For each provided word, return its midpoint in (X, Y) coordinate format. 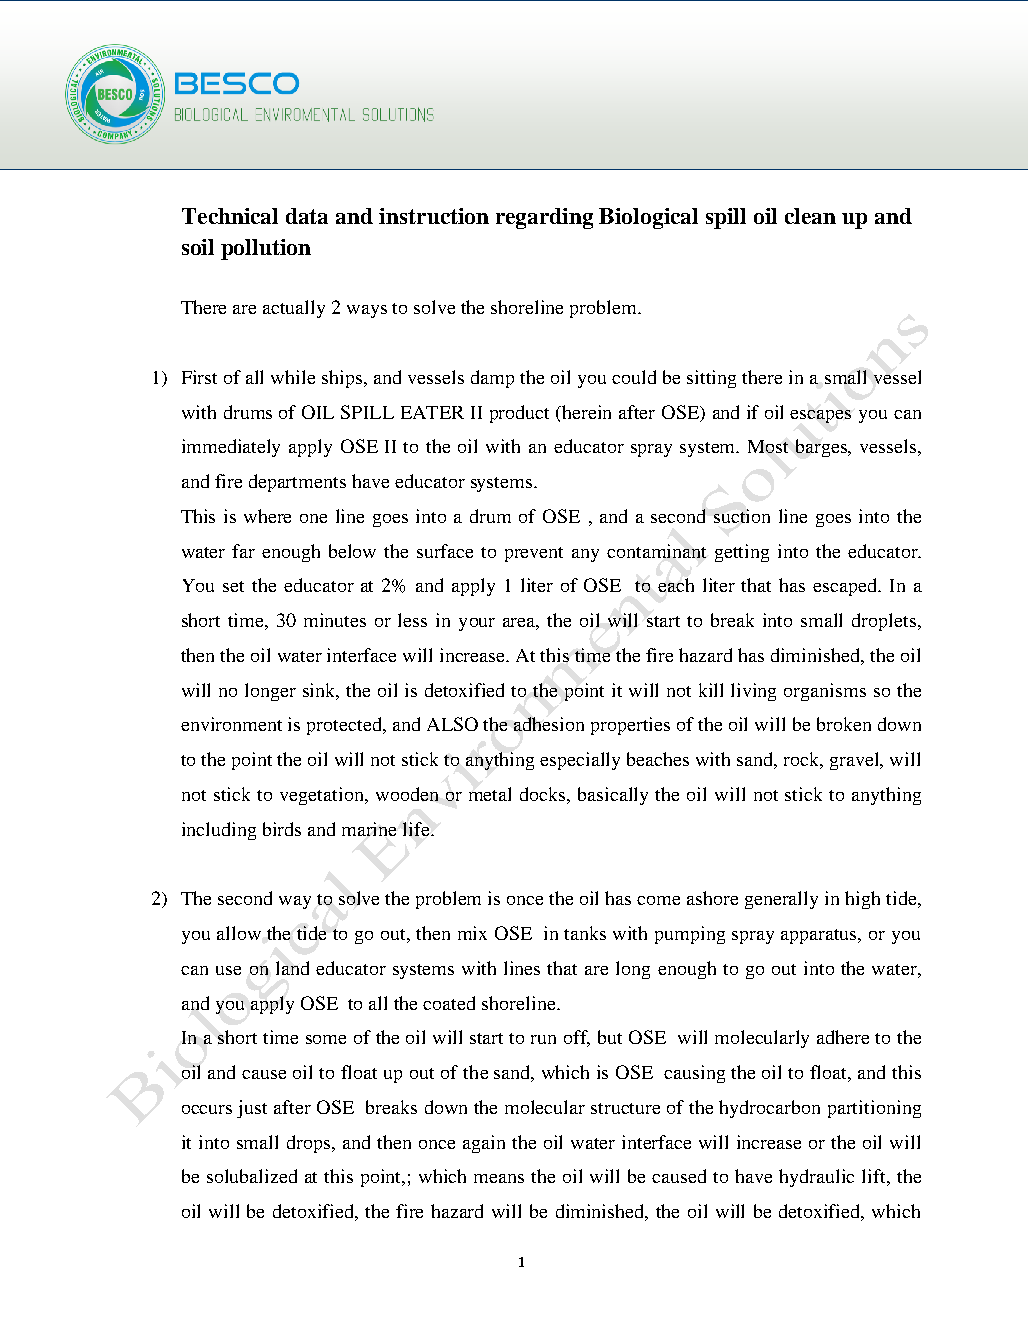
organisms (825, 692)
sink (321, 691)
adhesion (549, 724)
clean (810, 216)
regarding (544, 218)
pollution (266, 249)
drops (310, 1144)
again (484, 1144)
